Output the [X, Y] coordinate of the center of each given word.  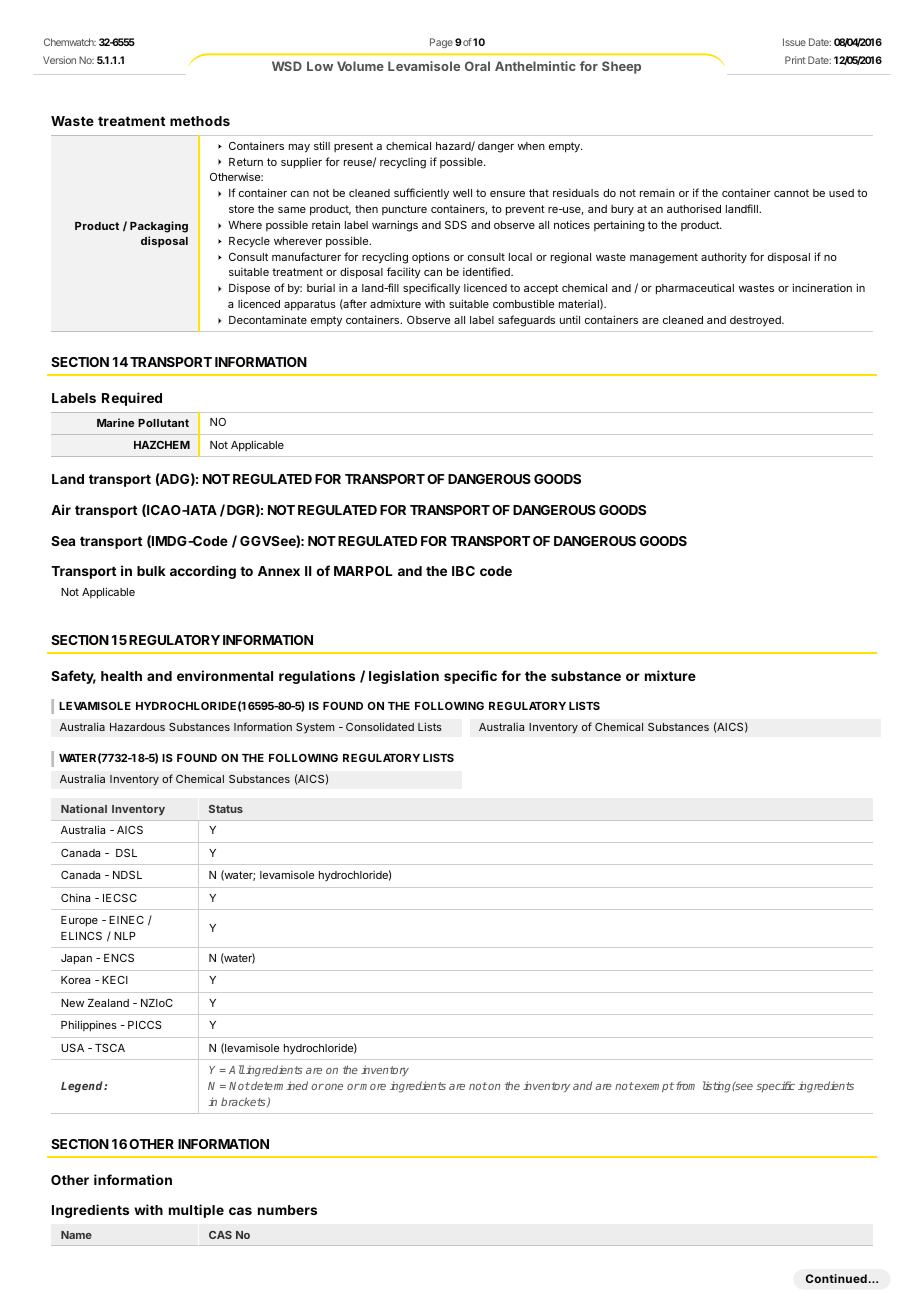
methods [200, 121]
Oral [477, 66]
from [685, 1085]
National [84, 808]
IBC [463, 571]
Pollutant [163, 423]
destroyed [756, 321]
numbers [287, 1210]
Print [795, 60]
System [315, 728]
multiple [196, 1211]
